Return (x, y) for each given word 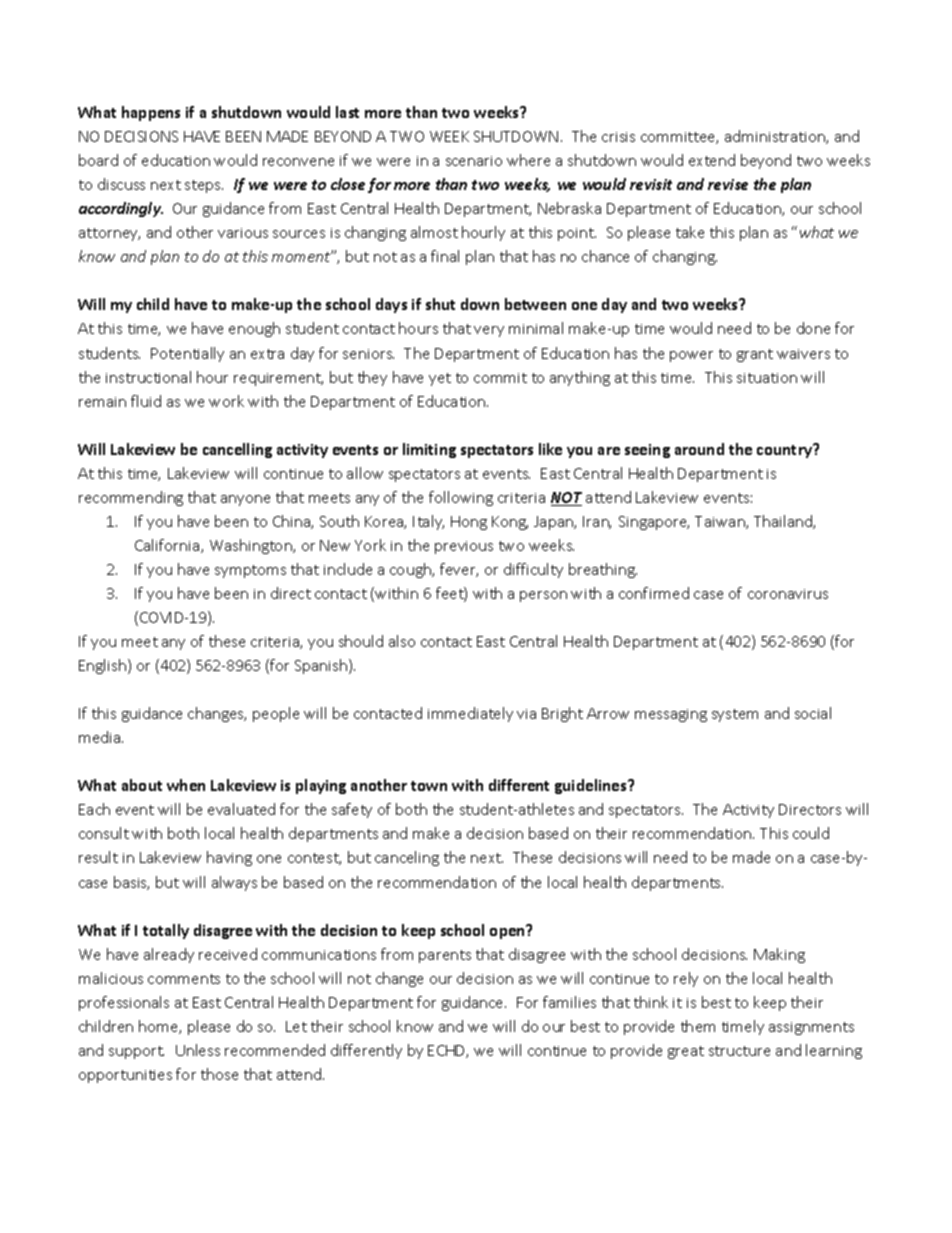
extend (712, 160)
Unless (198, 1050)
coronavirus (788, 594)
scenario (474, 161)
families (569, 1002)
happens (151, 113)
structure (739, 1051)
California (168, 546)
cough (411, 570)
